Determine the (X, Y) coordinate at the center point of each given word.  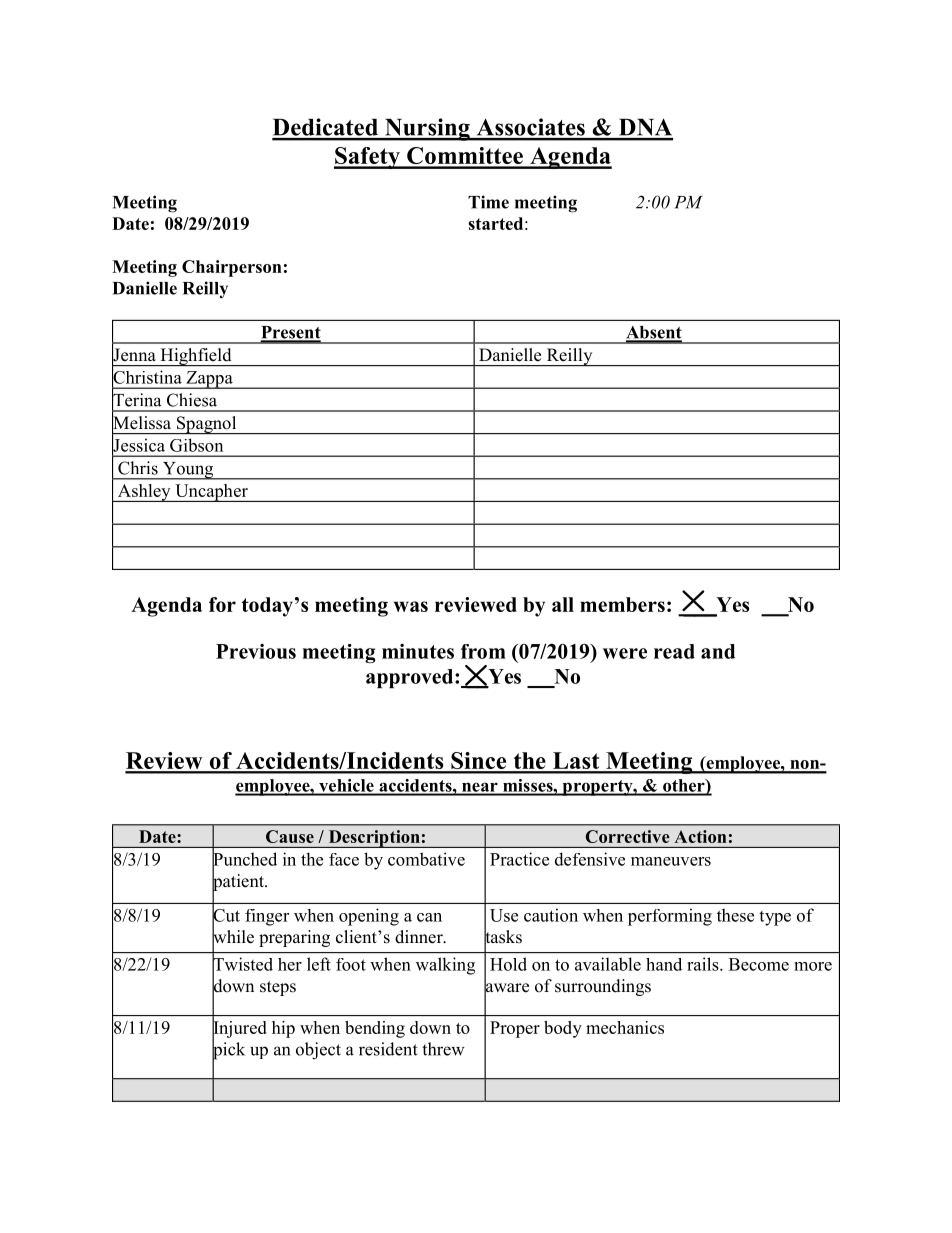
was (411, 606)
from (483, 651)
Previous (256, 651)
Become (759, 964)
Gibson (196, 445)
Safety (368, 158)
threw (443, 1049)
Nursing (427, 129)
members (622, 604)
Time (488, 202)
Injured (239, 1029)
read (674, 651)
